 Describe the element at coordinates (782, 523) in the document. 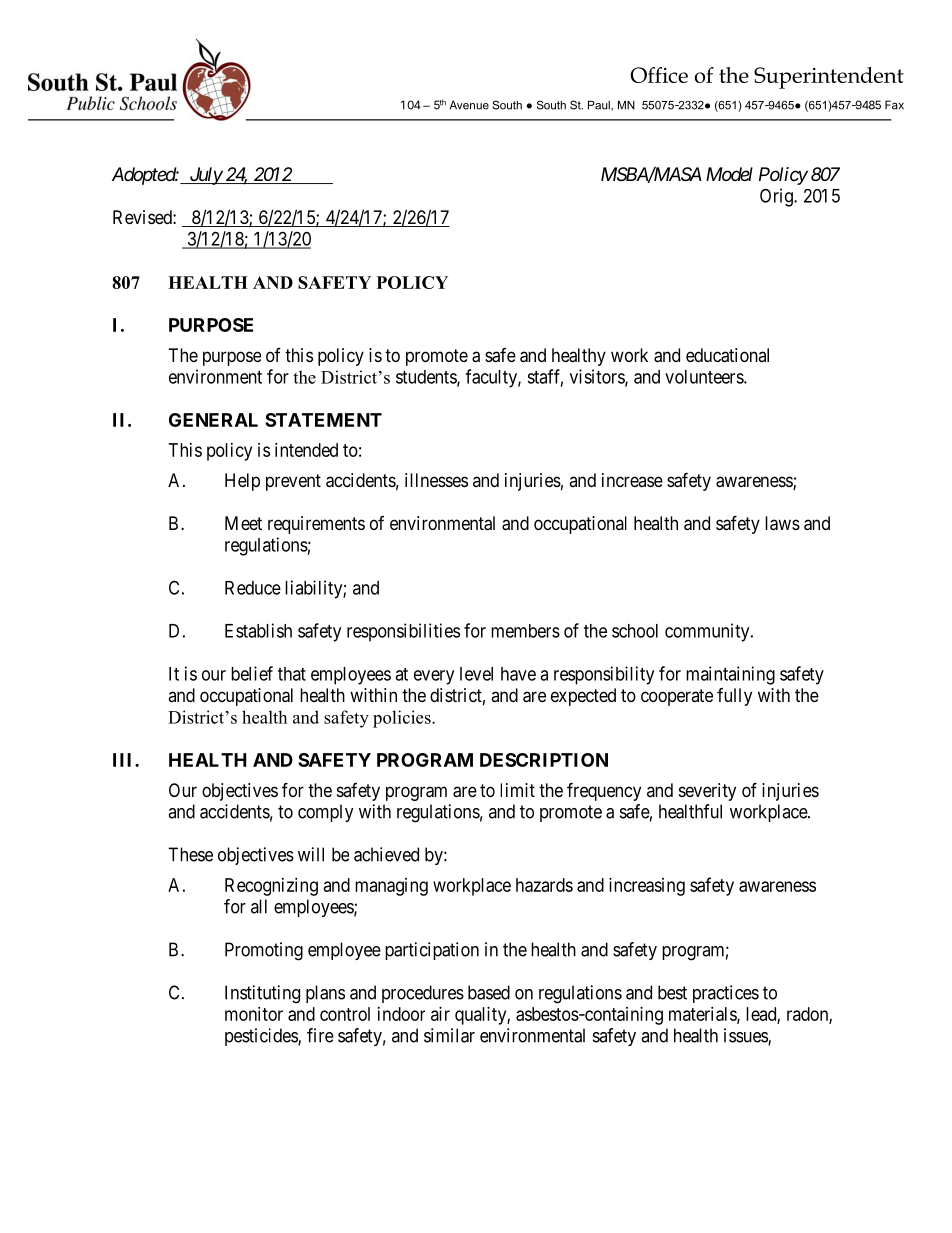

I see `laws` at that location.
